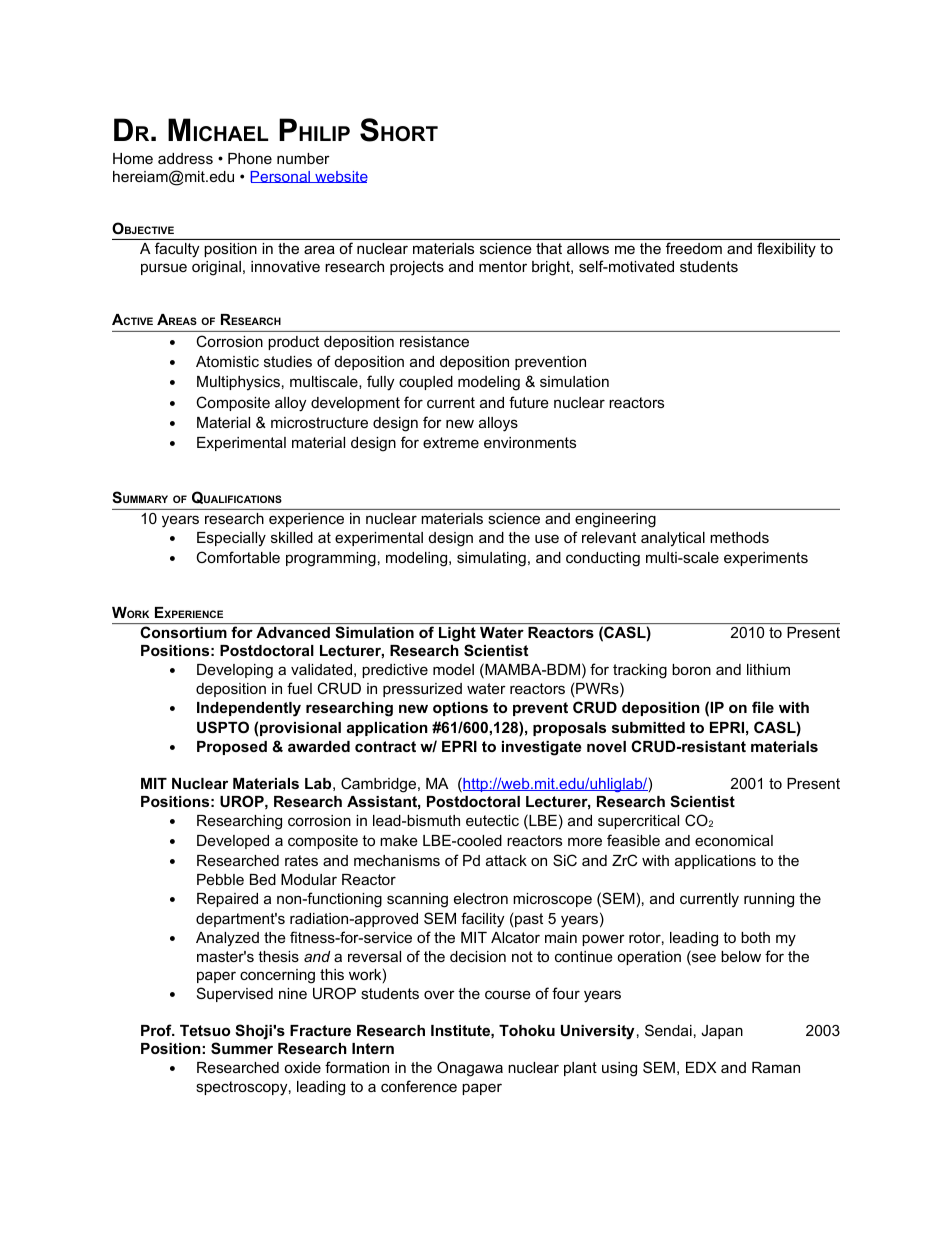 This image has height=1233, width=952. I want to click on address, so click(185, 158).
